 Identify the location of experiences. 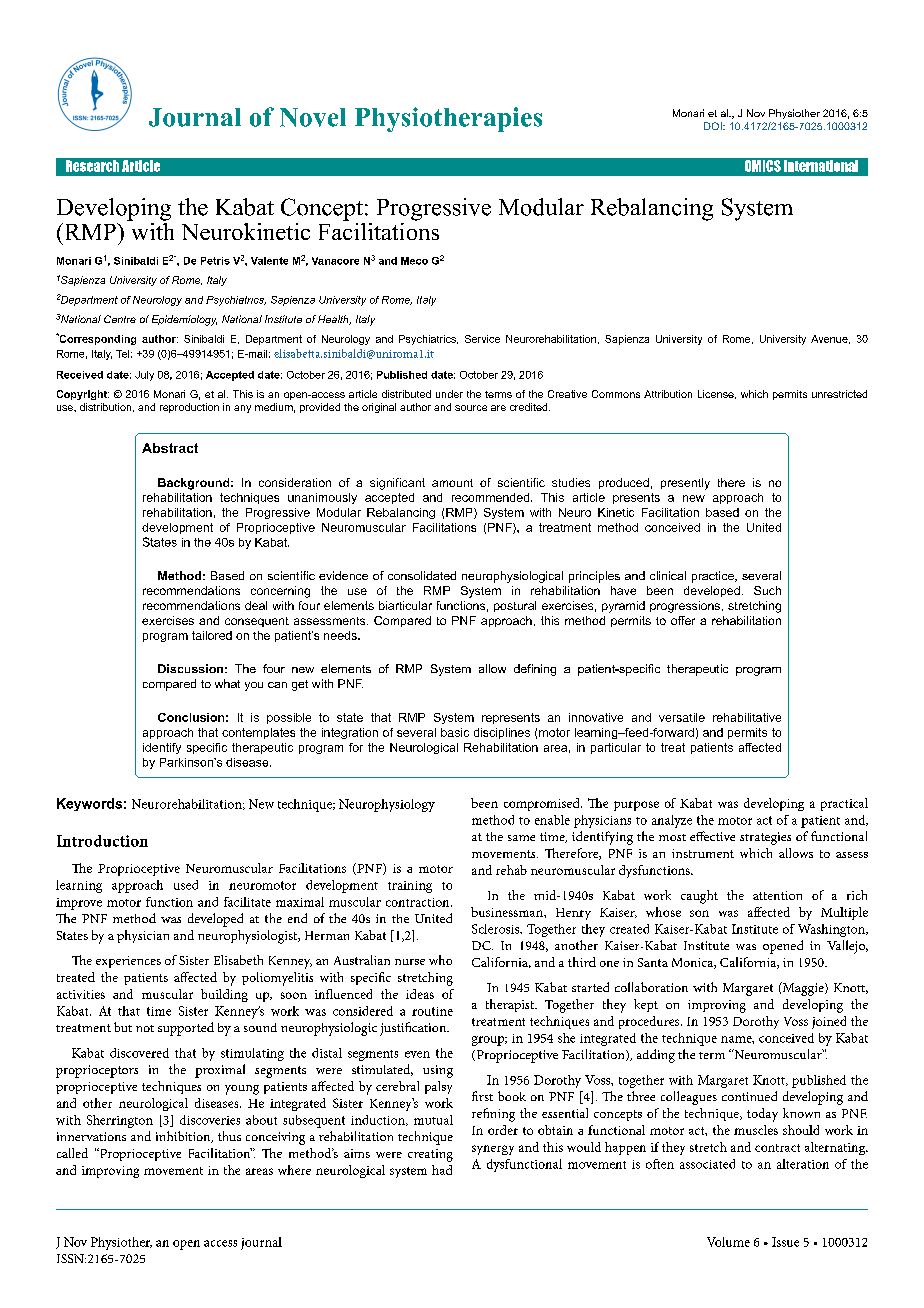
(128, 962).
